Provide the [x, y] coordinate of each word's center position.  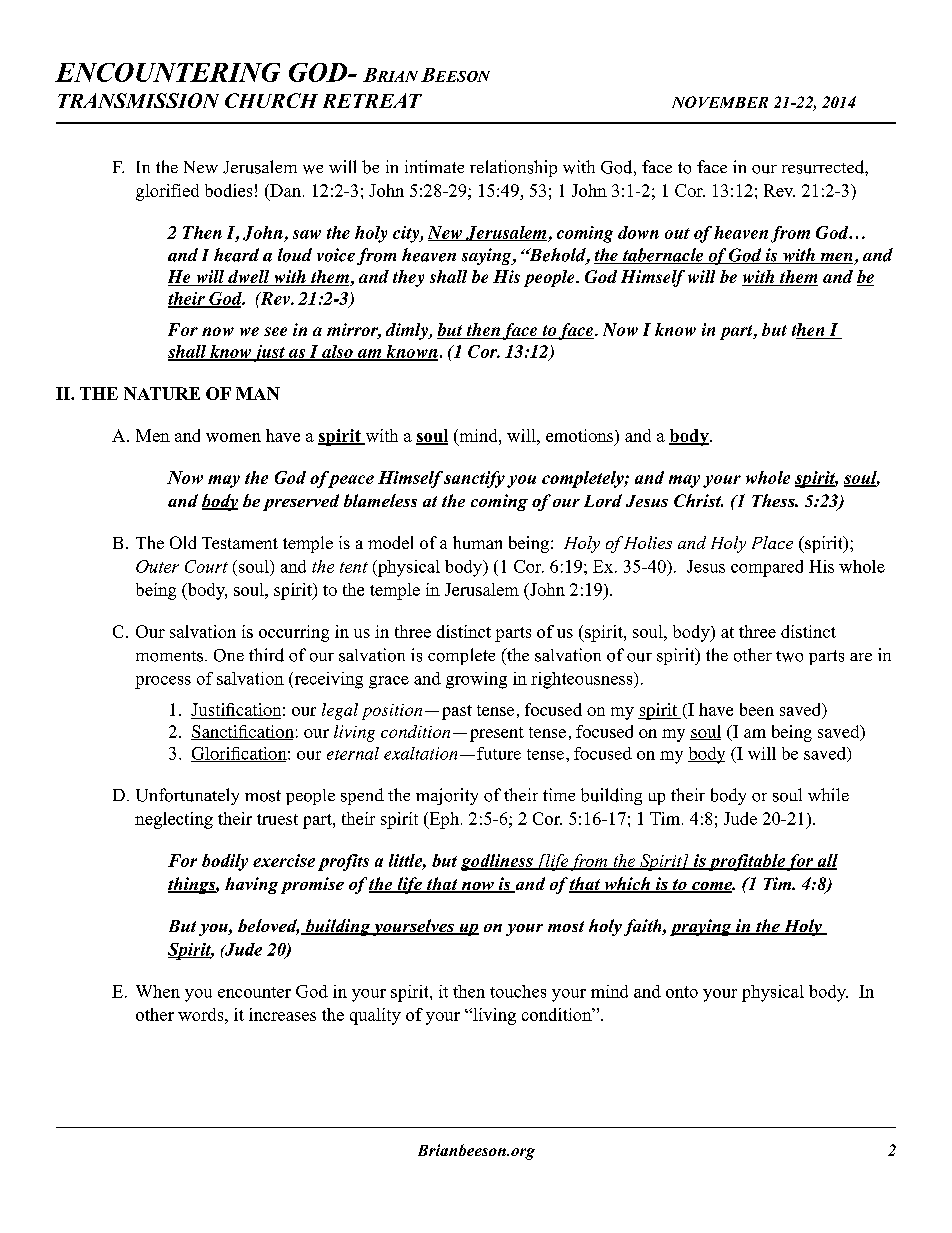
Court [206, 566]
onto [682, 992]
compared [767, 568]
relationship [513, 168]
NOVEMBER [720, 102]
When [158, 991]
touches [518, 991]
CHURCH [271, 100]
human [477, 542]
